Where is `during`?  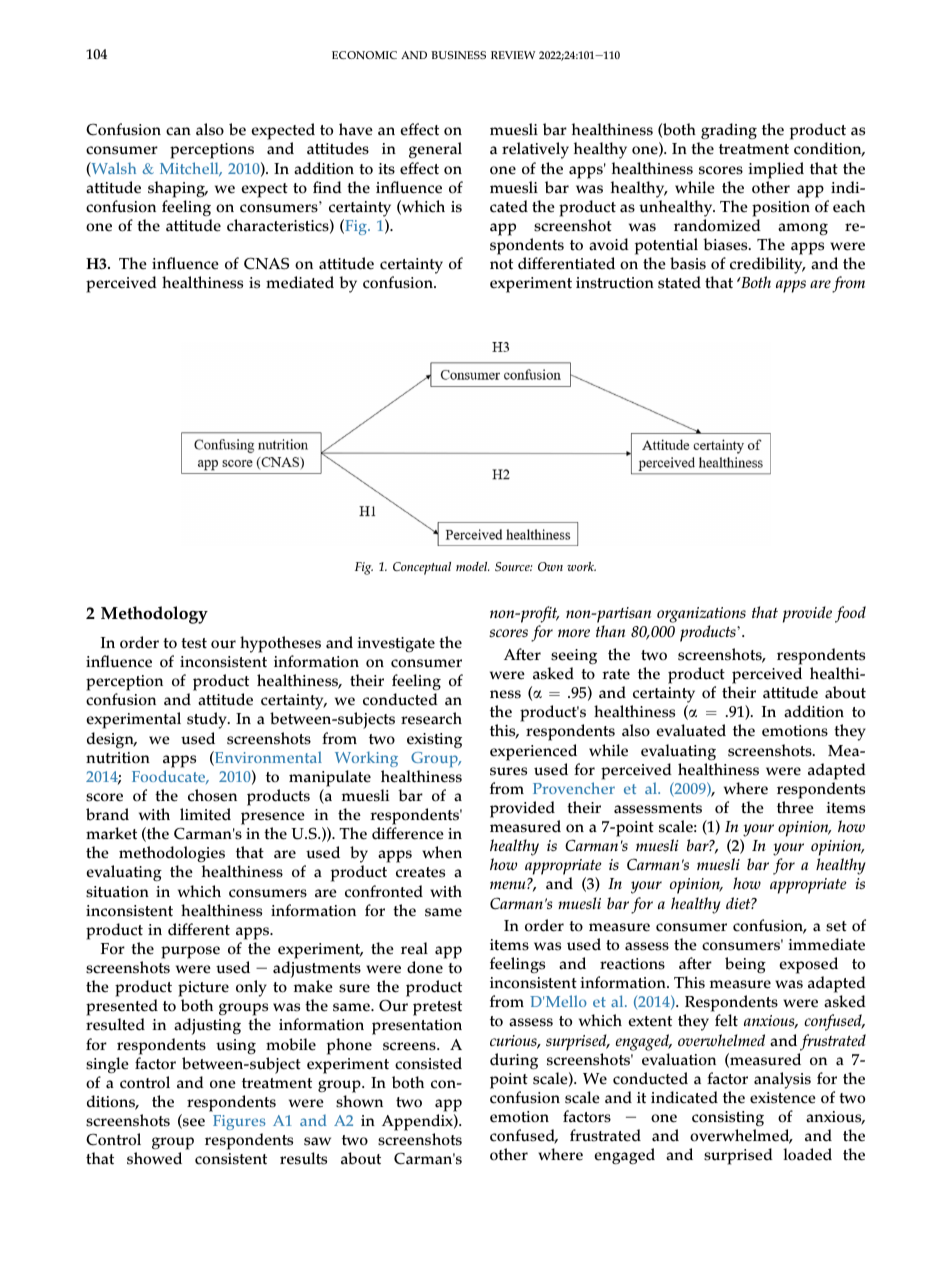 during is located at coordinates (514, 1061).
